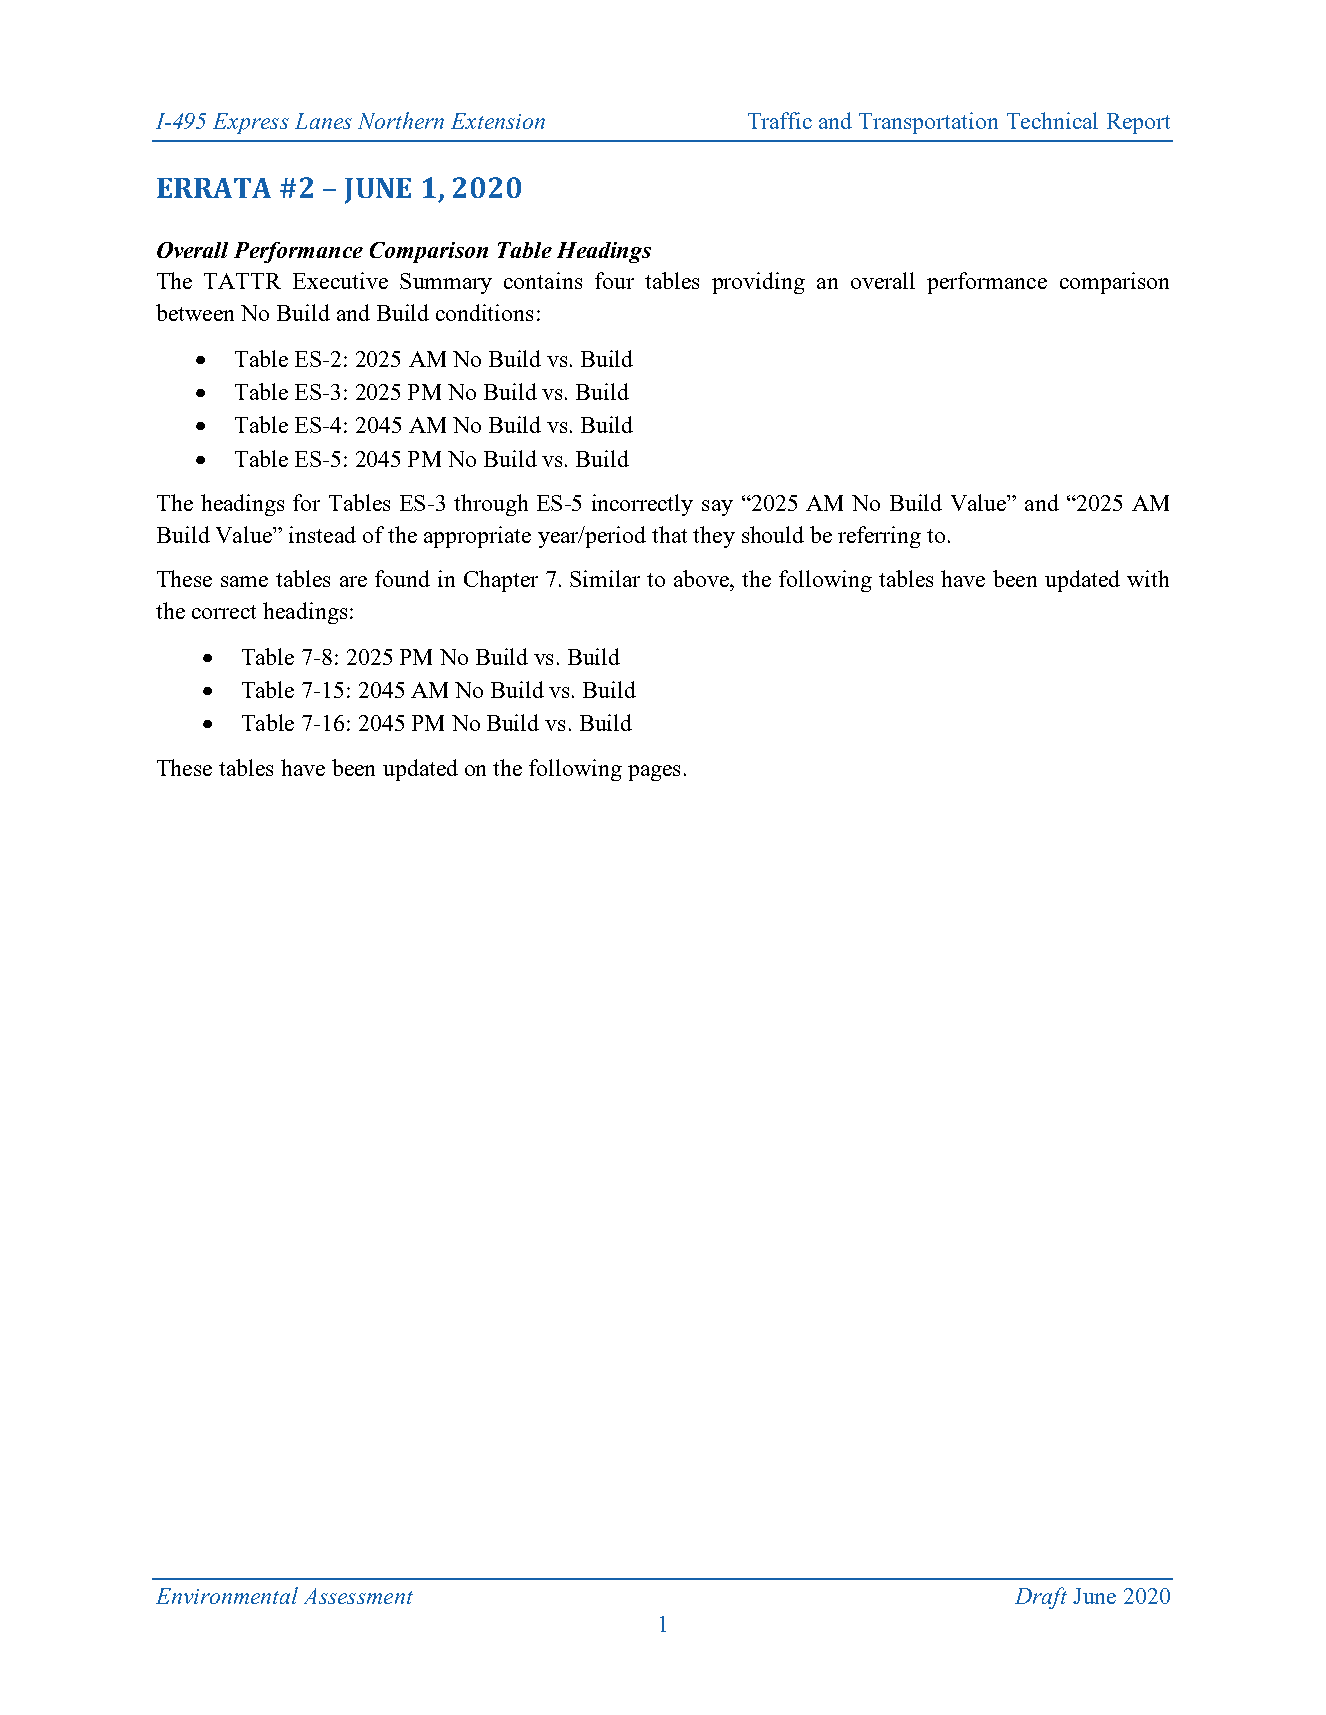 Image resolution: width=1326 pixels, height=1715 pixels. What do you see at coordinates (654, 773) in the screenshot?
I see `pages` at bounding box center [654, 773].
